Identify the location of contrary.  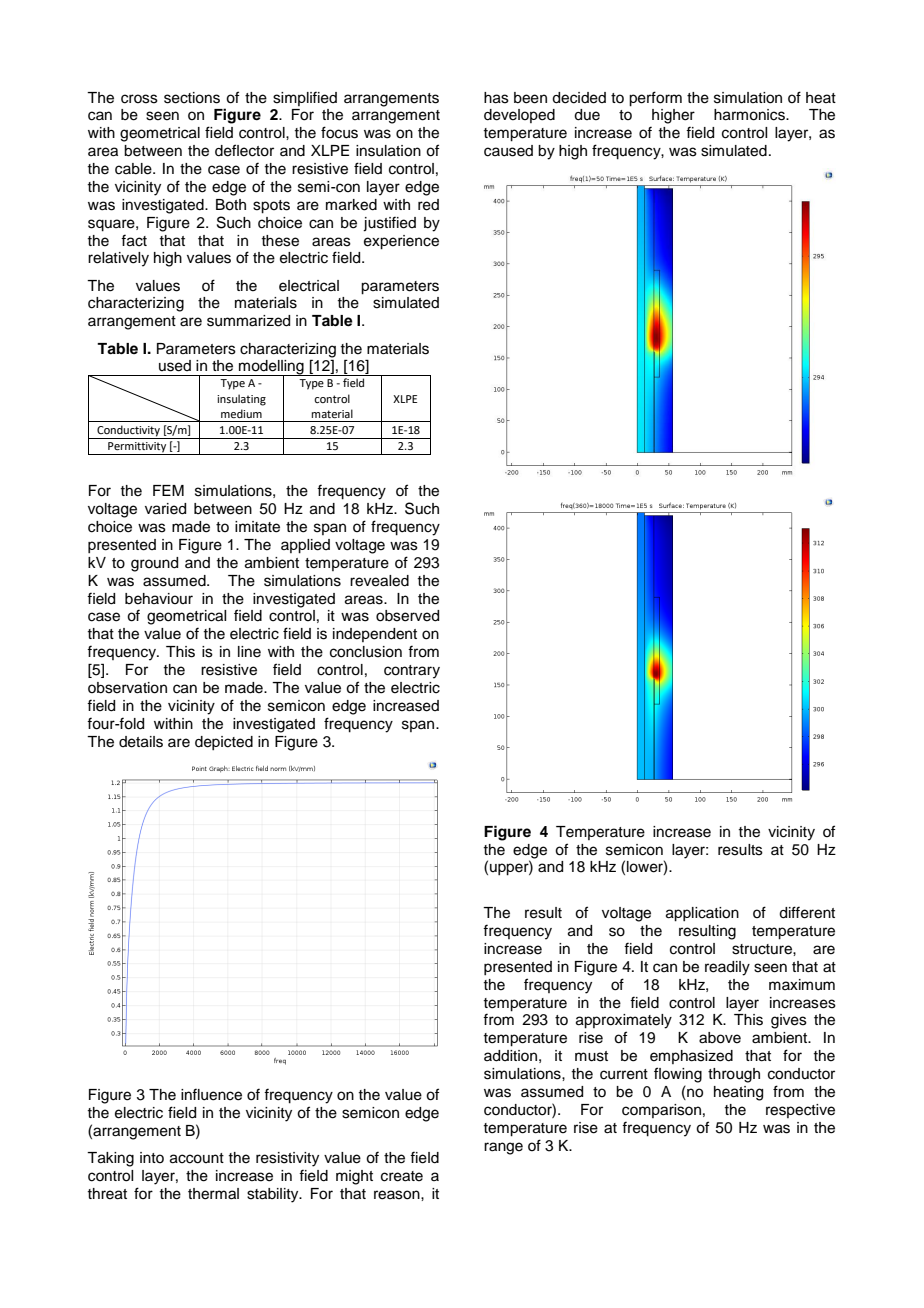
(412, 672).
